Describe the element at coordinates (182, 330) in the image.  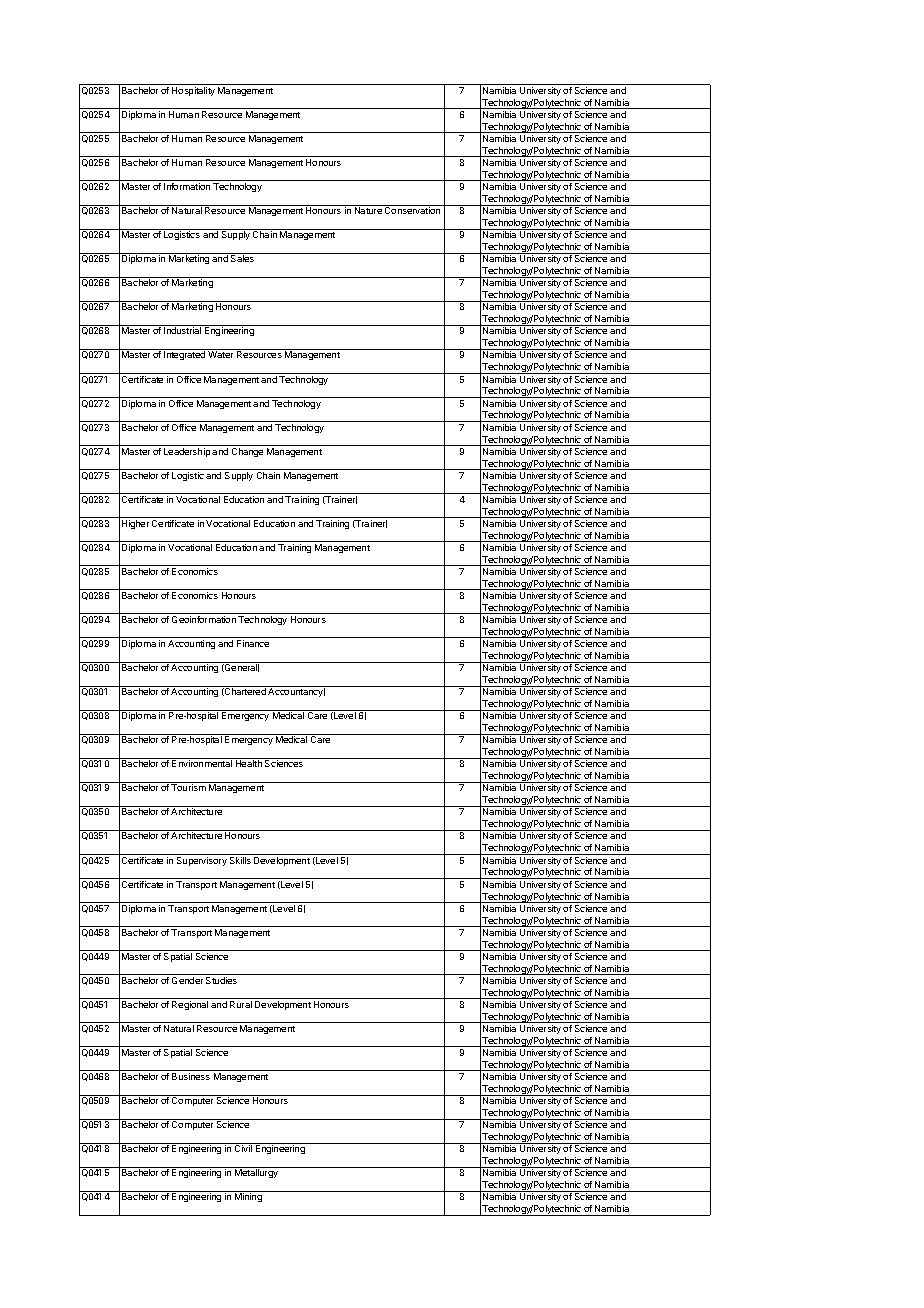
I see `Industrial` at that location.
